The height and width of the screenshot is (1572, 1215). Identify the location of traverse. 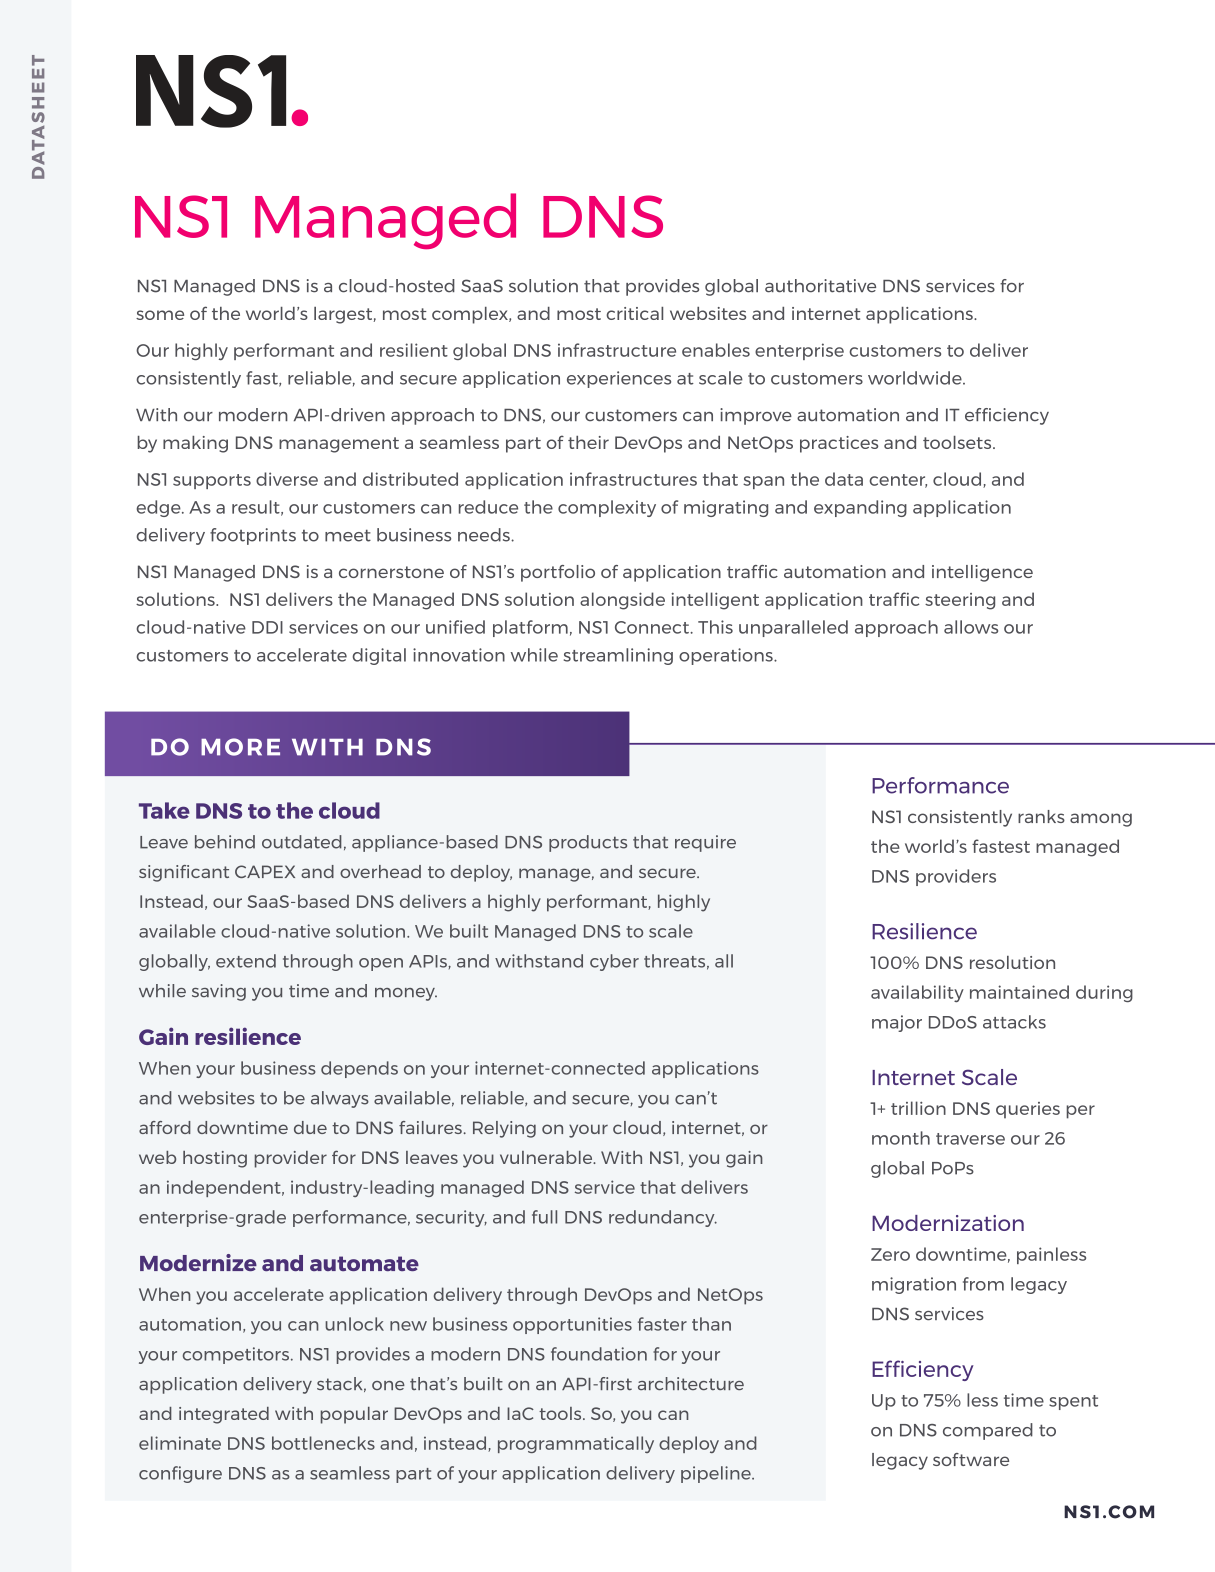
(970, 1139).
